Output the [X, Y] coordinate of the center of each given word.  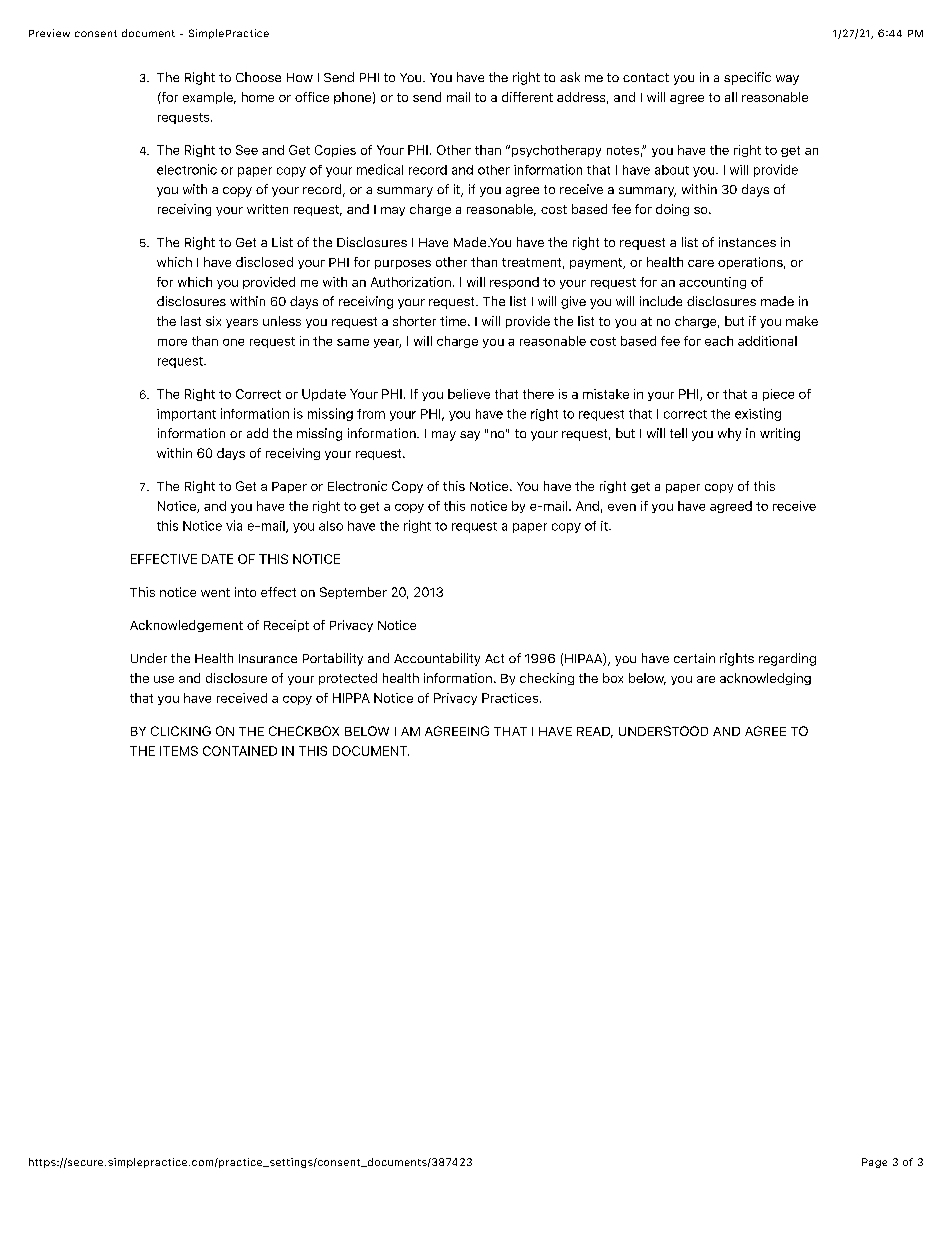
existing [758, 414]
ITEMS [179, 751]
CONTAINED [240, 751]
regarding [787, 659]
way [787, 80]
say [470, 436]
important [186, 415]
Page [874, 1163]
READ [595, 732]
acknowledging [765, 679]
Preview [49, 33]
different [527, 97]
